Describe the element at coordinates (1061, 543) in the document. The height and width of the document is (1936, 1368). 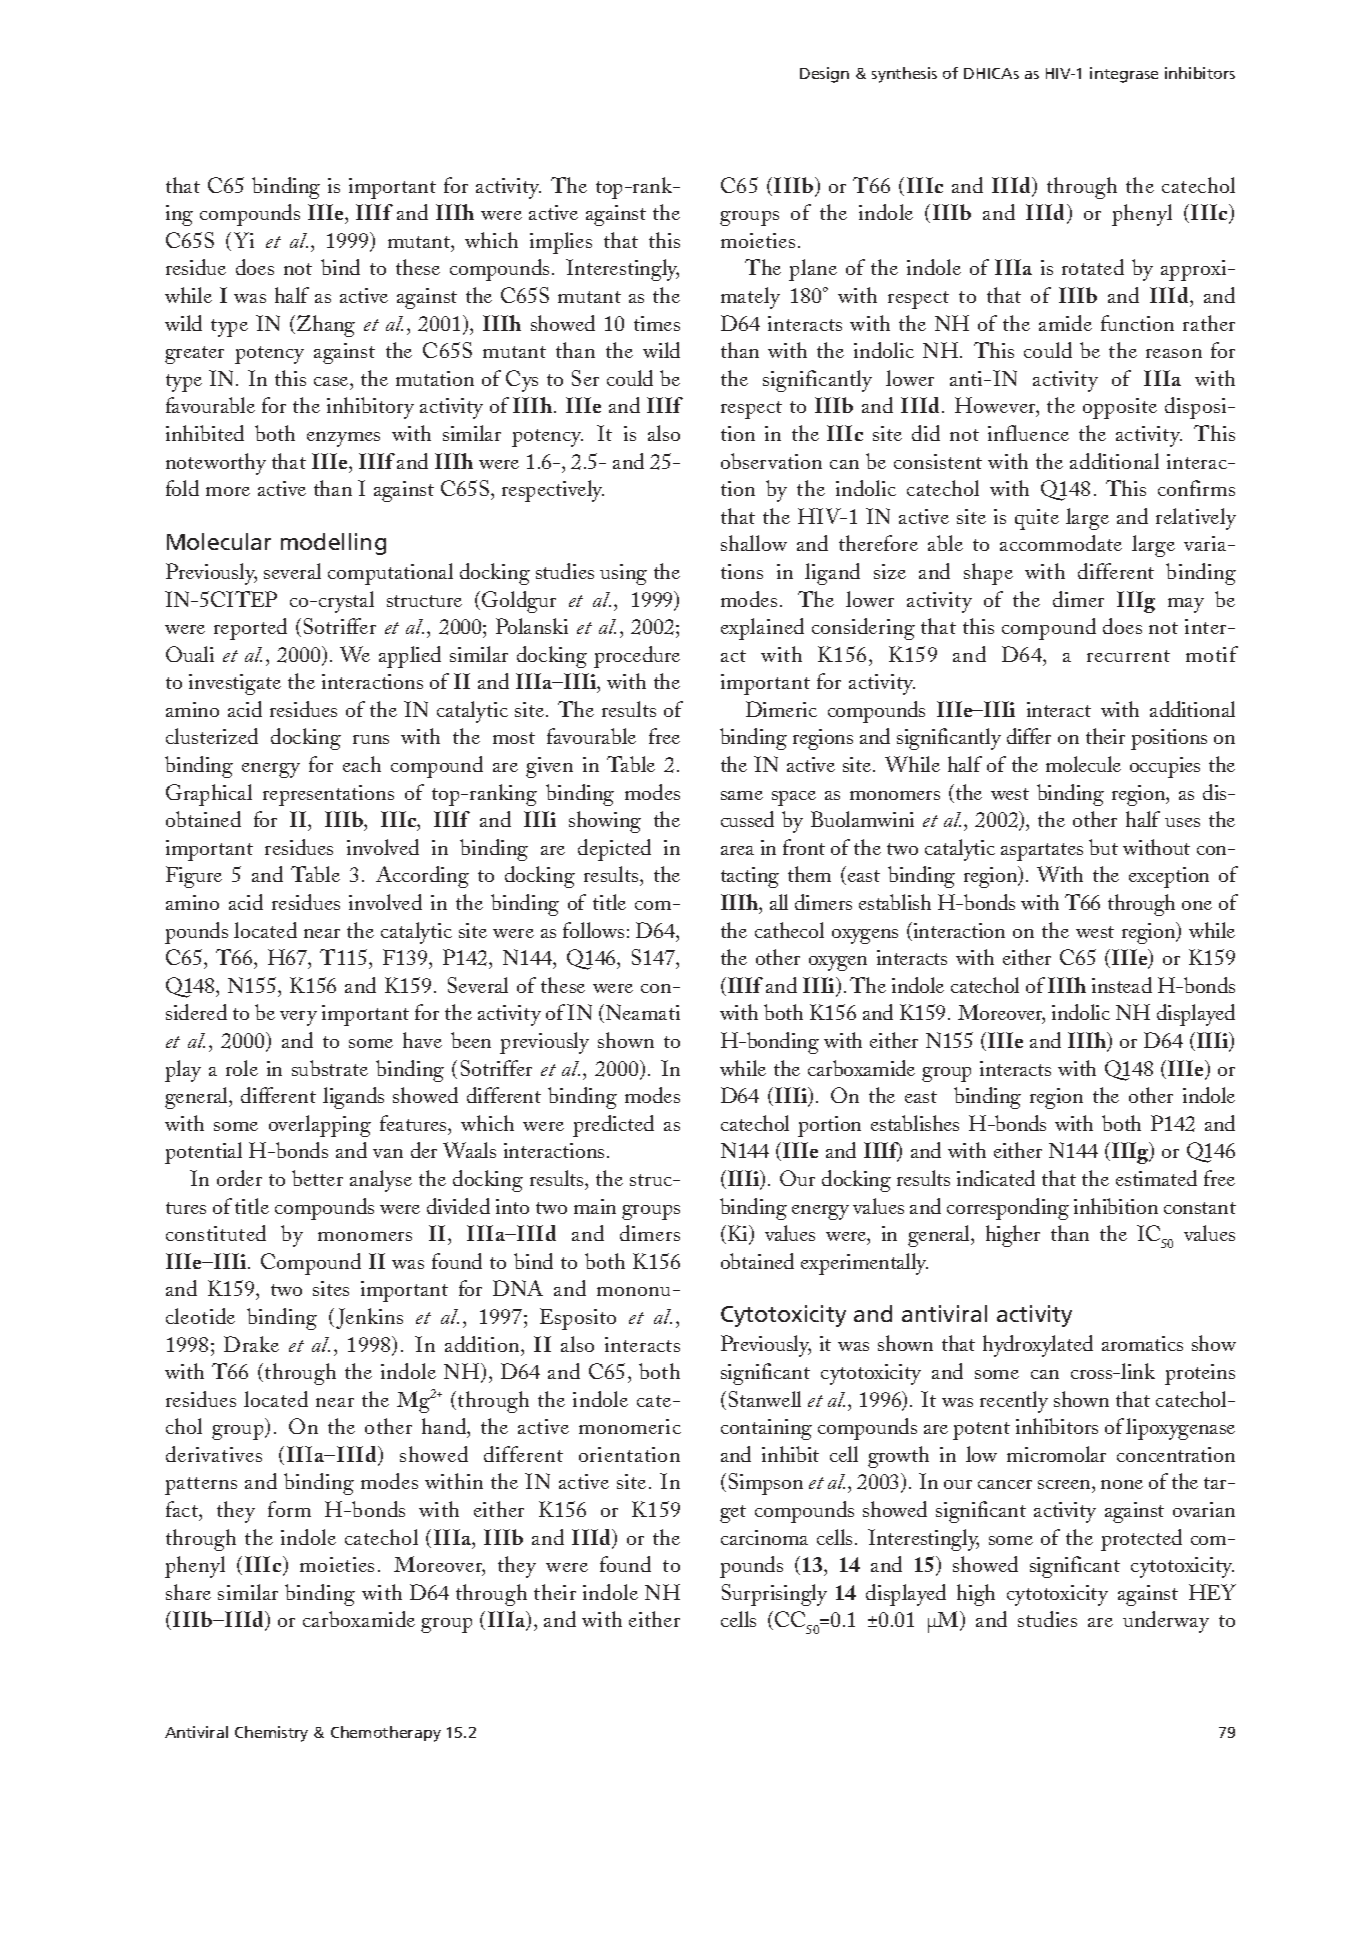
I see `accommodate` at that location.
